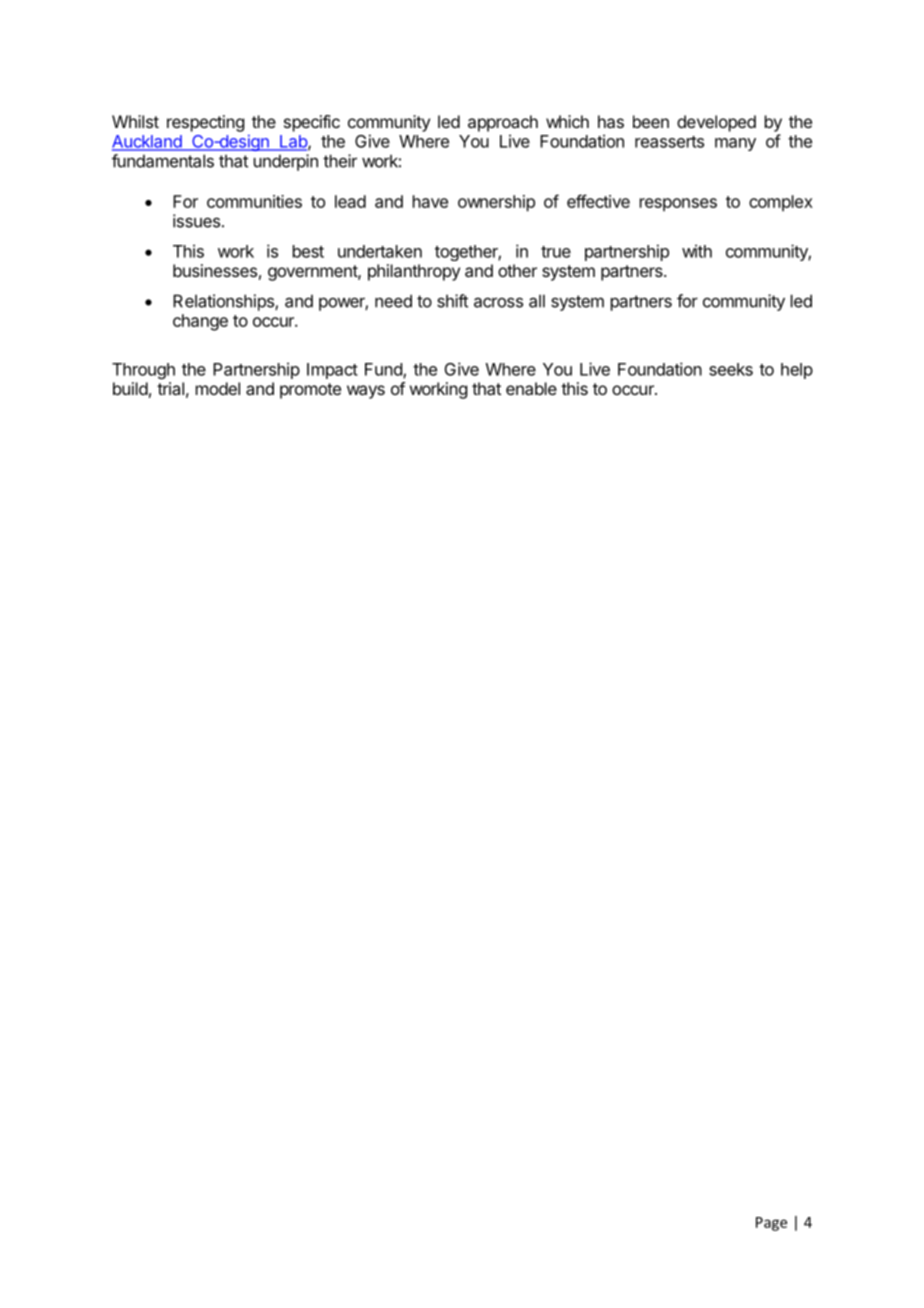 The width and height of the page is (924, 1308). Describe the element at coordinates (771, 1224) in the page. I see `Page` at that location.
